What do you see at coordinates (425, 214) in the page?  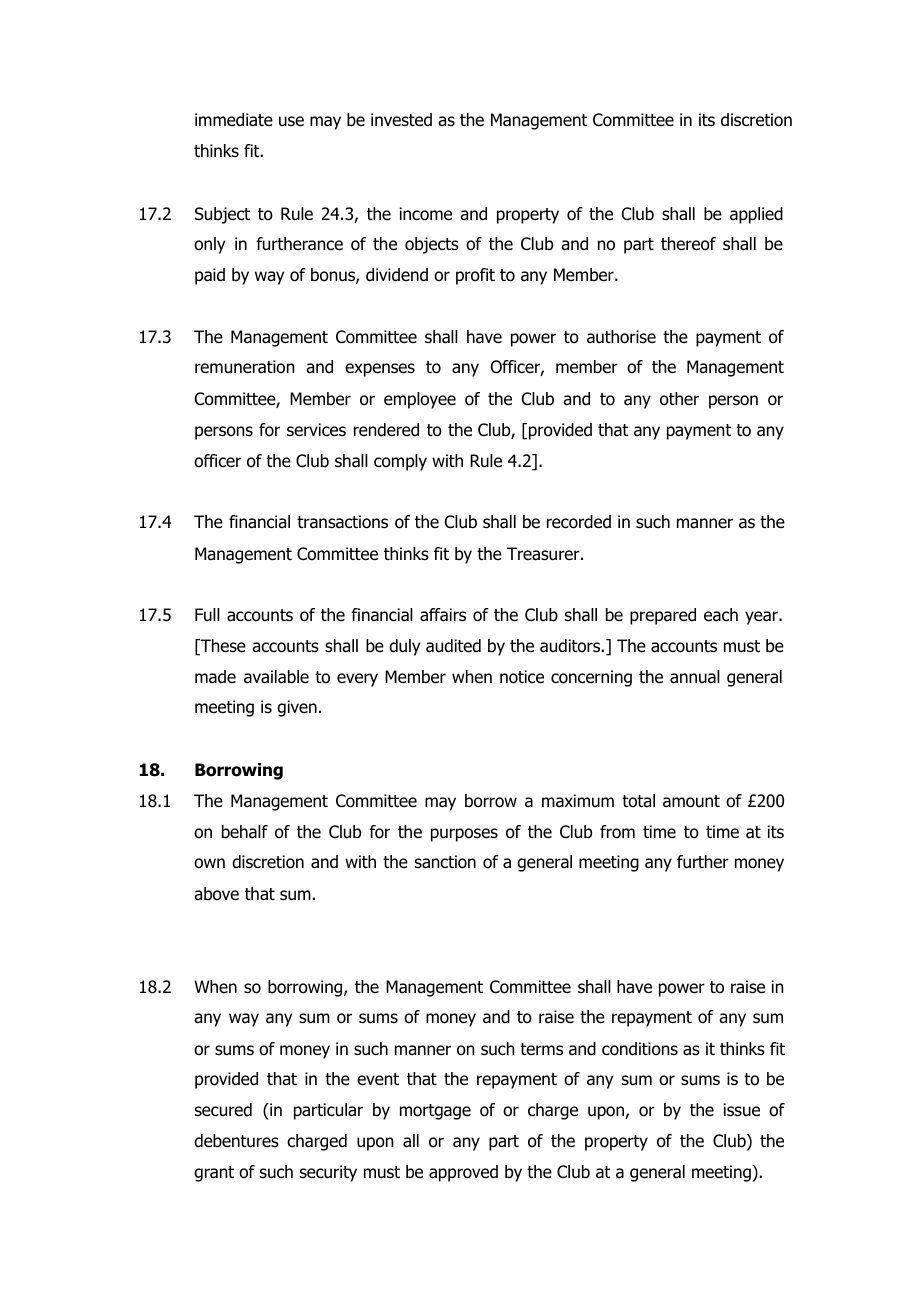 I see `income` at bounding box center [425, 214].
